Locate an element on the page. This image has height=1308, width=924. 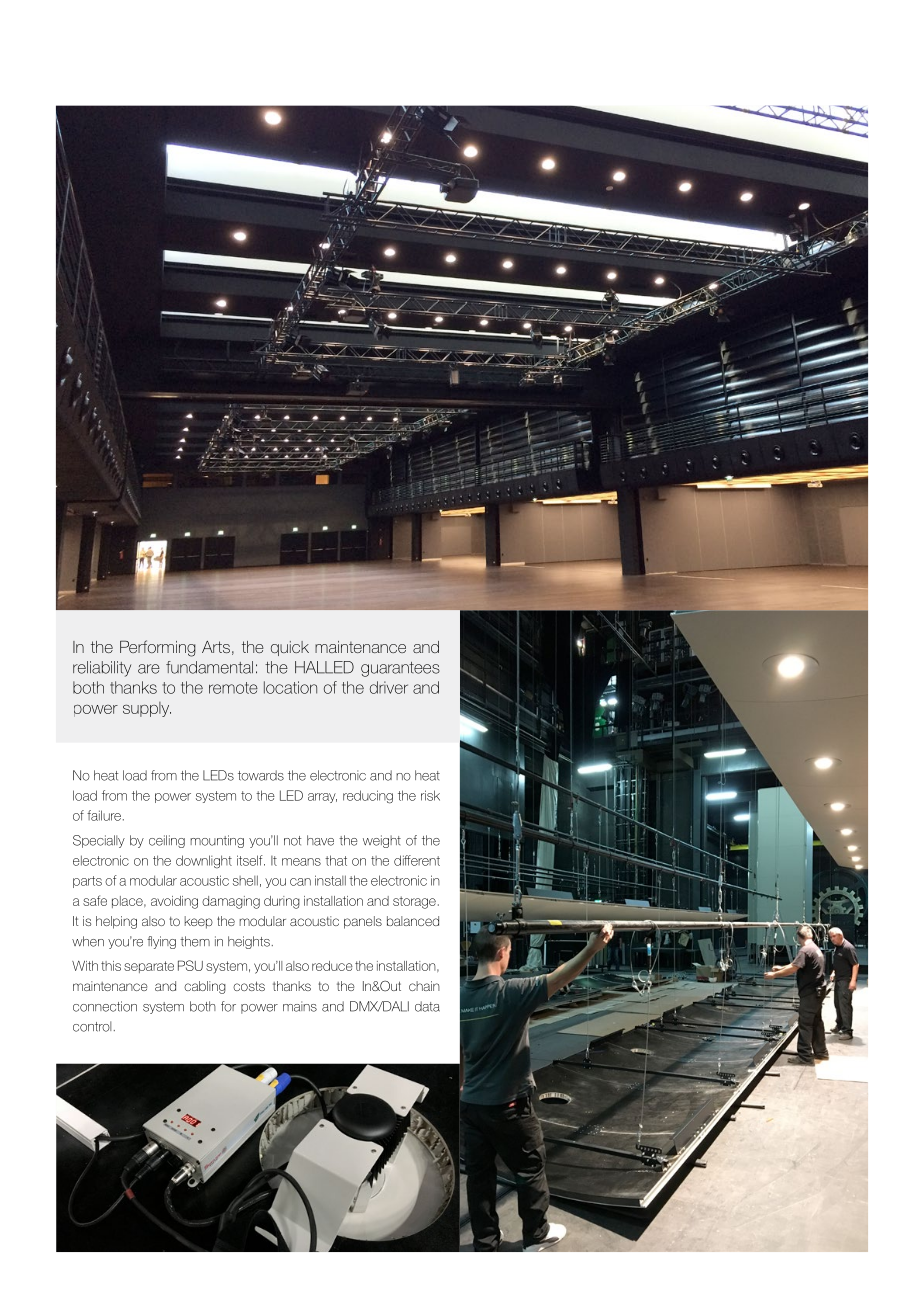
mains is located at coordinates (300, 1006).
